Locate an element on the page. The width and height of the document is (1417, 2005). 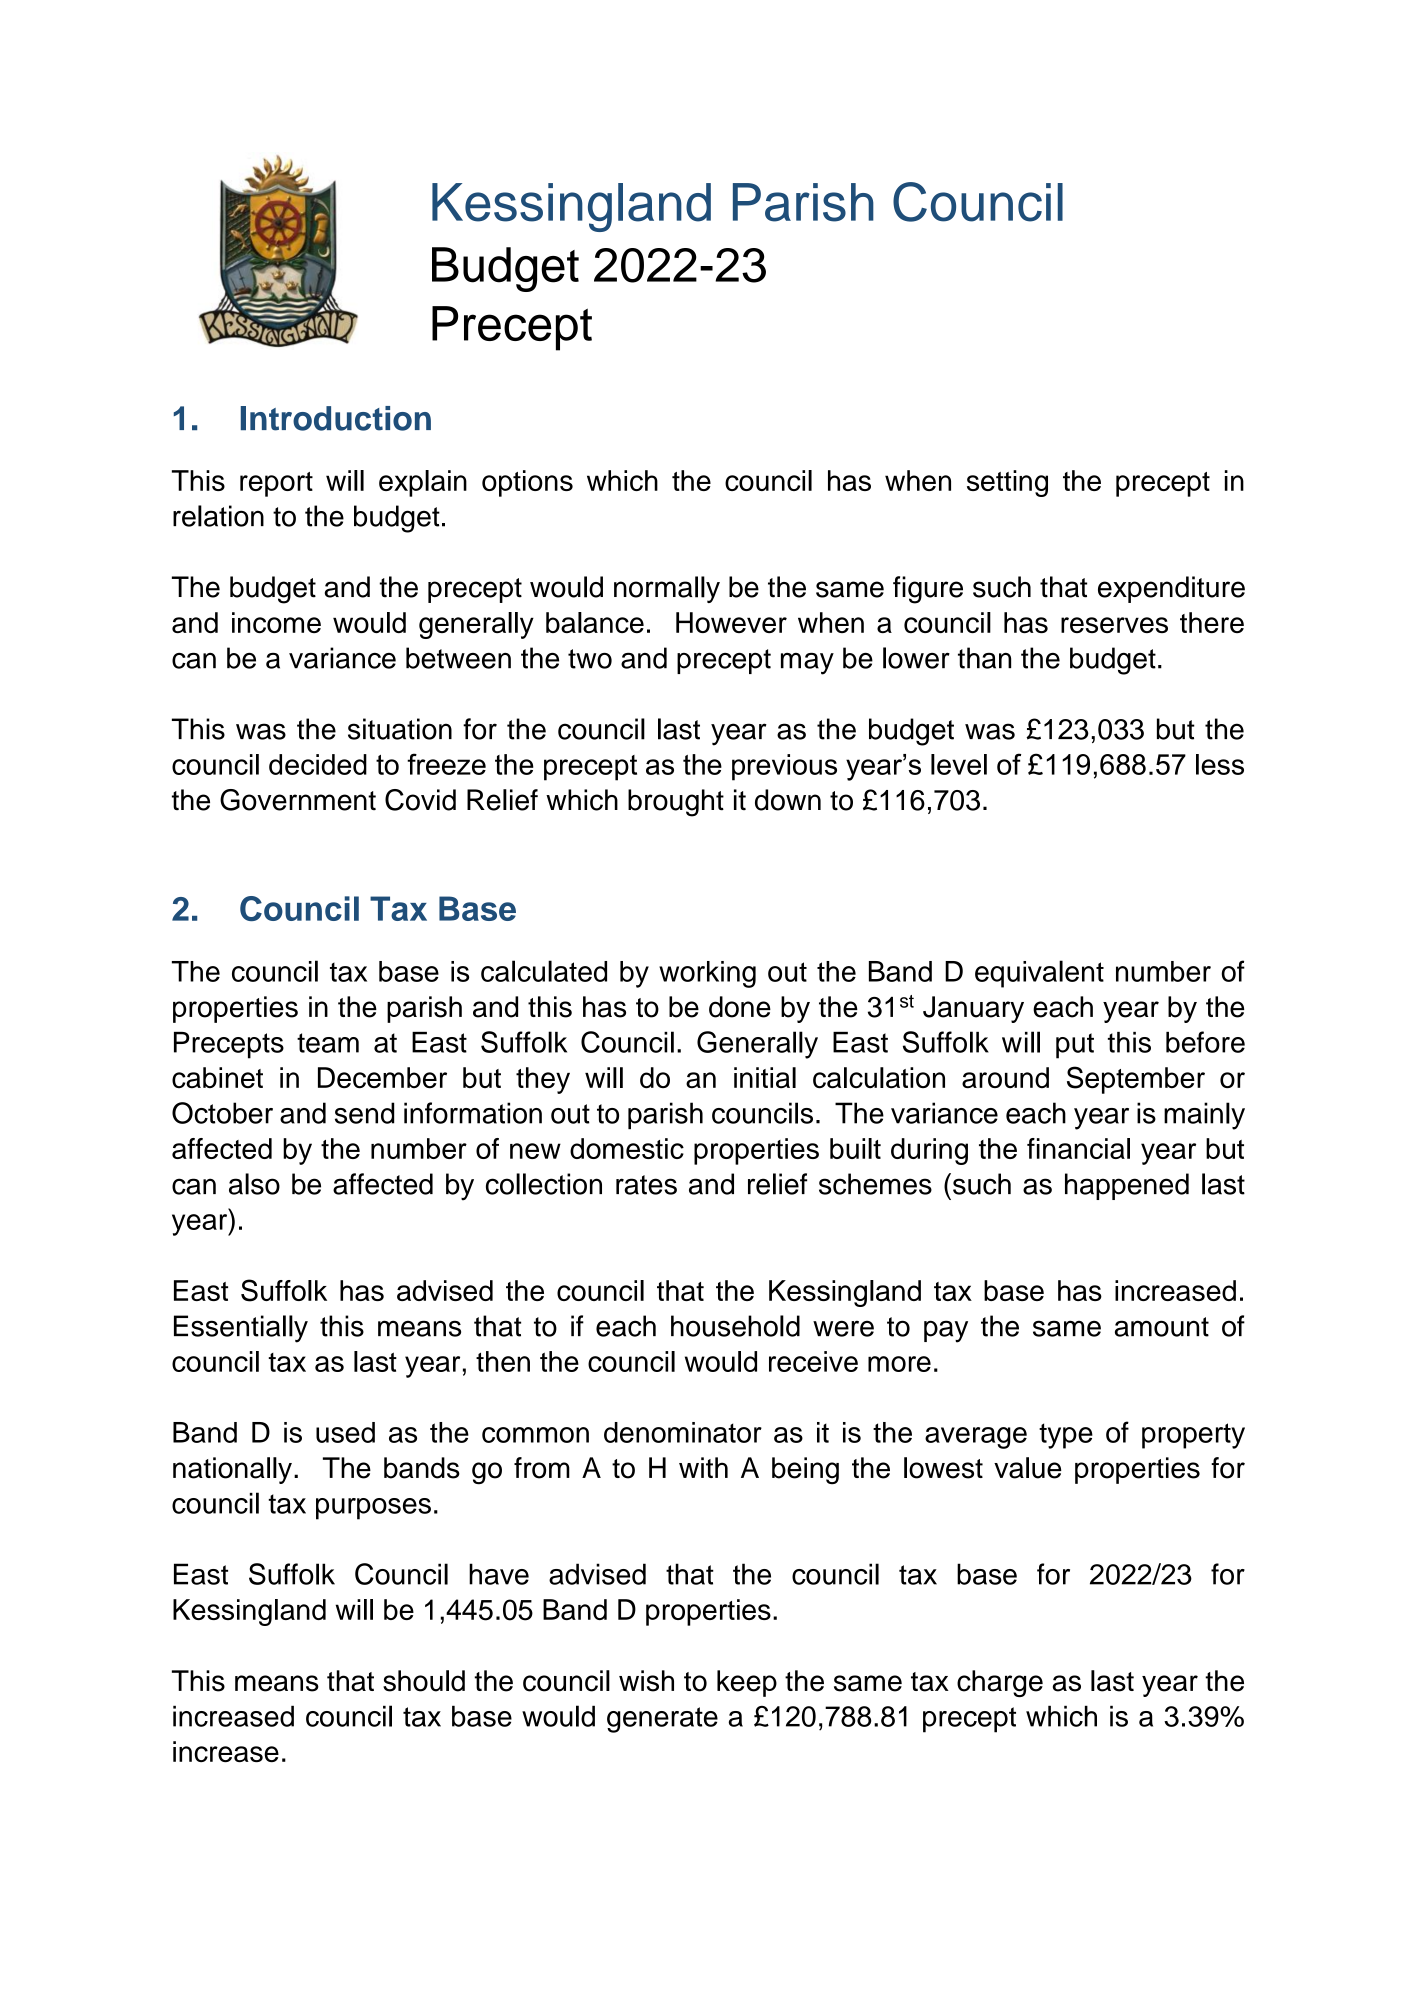
decided is located at coordinates (318, 764).
